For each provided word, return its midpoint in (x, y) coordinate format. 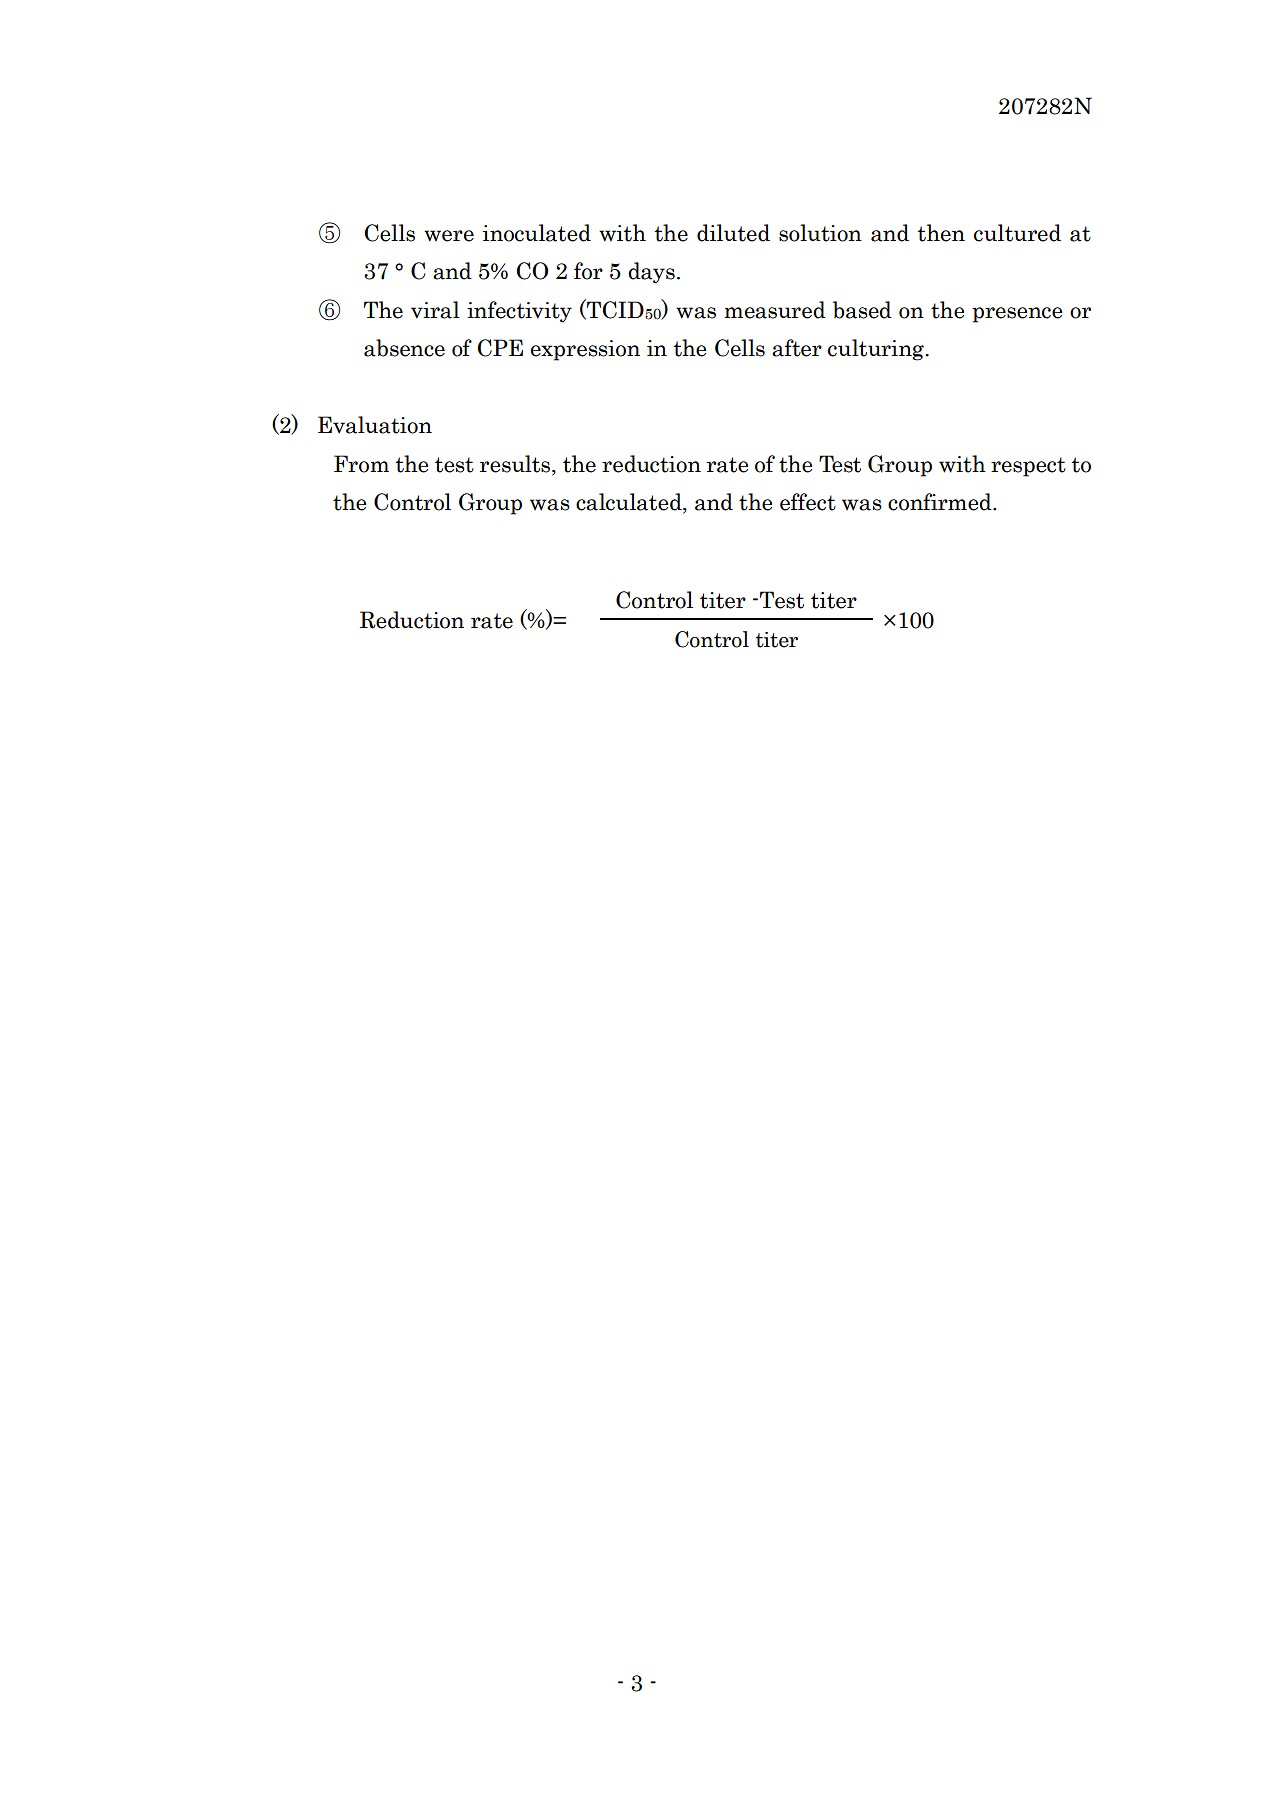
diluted (733, 233)
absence (404, 348)
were (449, 236)
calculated (630, 503)
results (516, 465)
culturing (877, 350)
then (941, 233)
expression (585, 350)
